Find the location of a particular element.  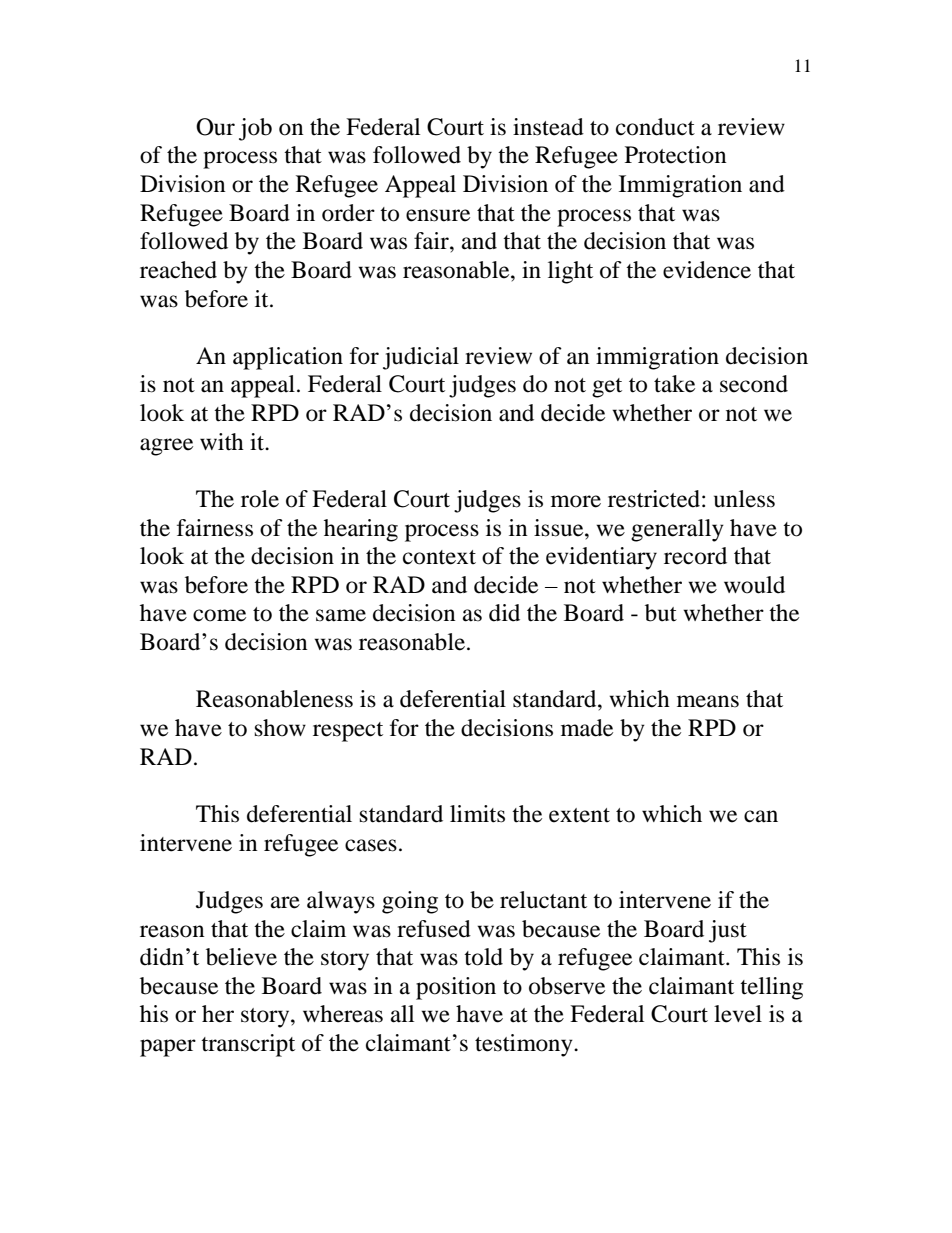

transcript is located at coordinates (248, 1045).
